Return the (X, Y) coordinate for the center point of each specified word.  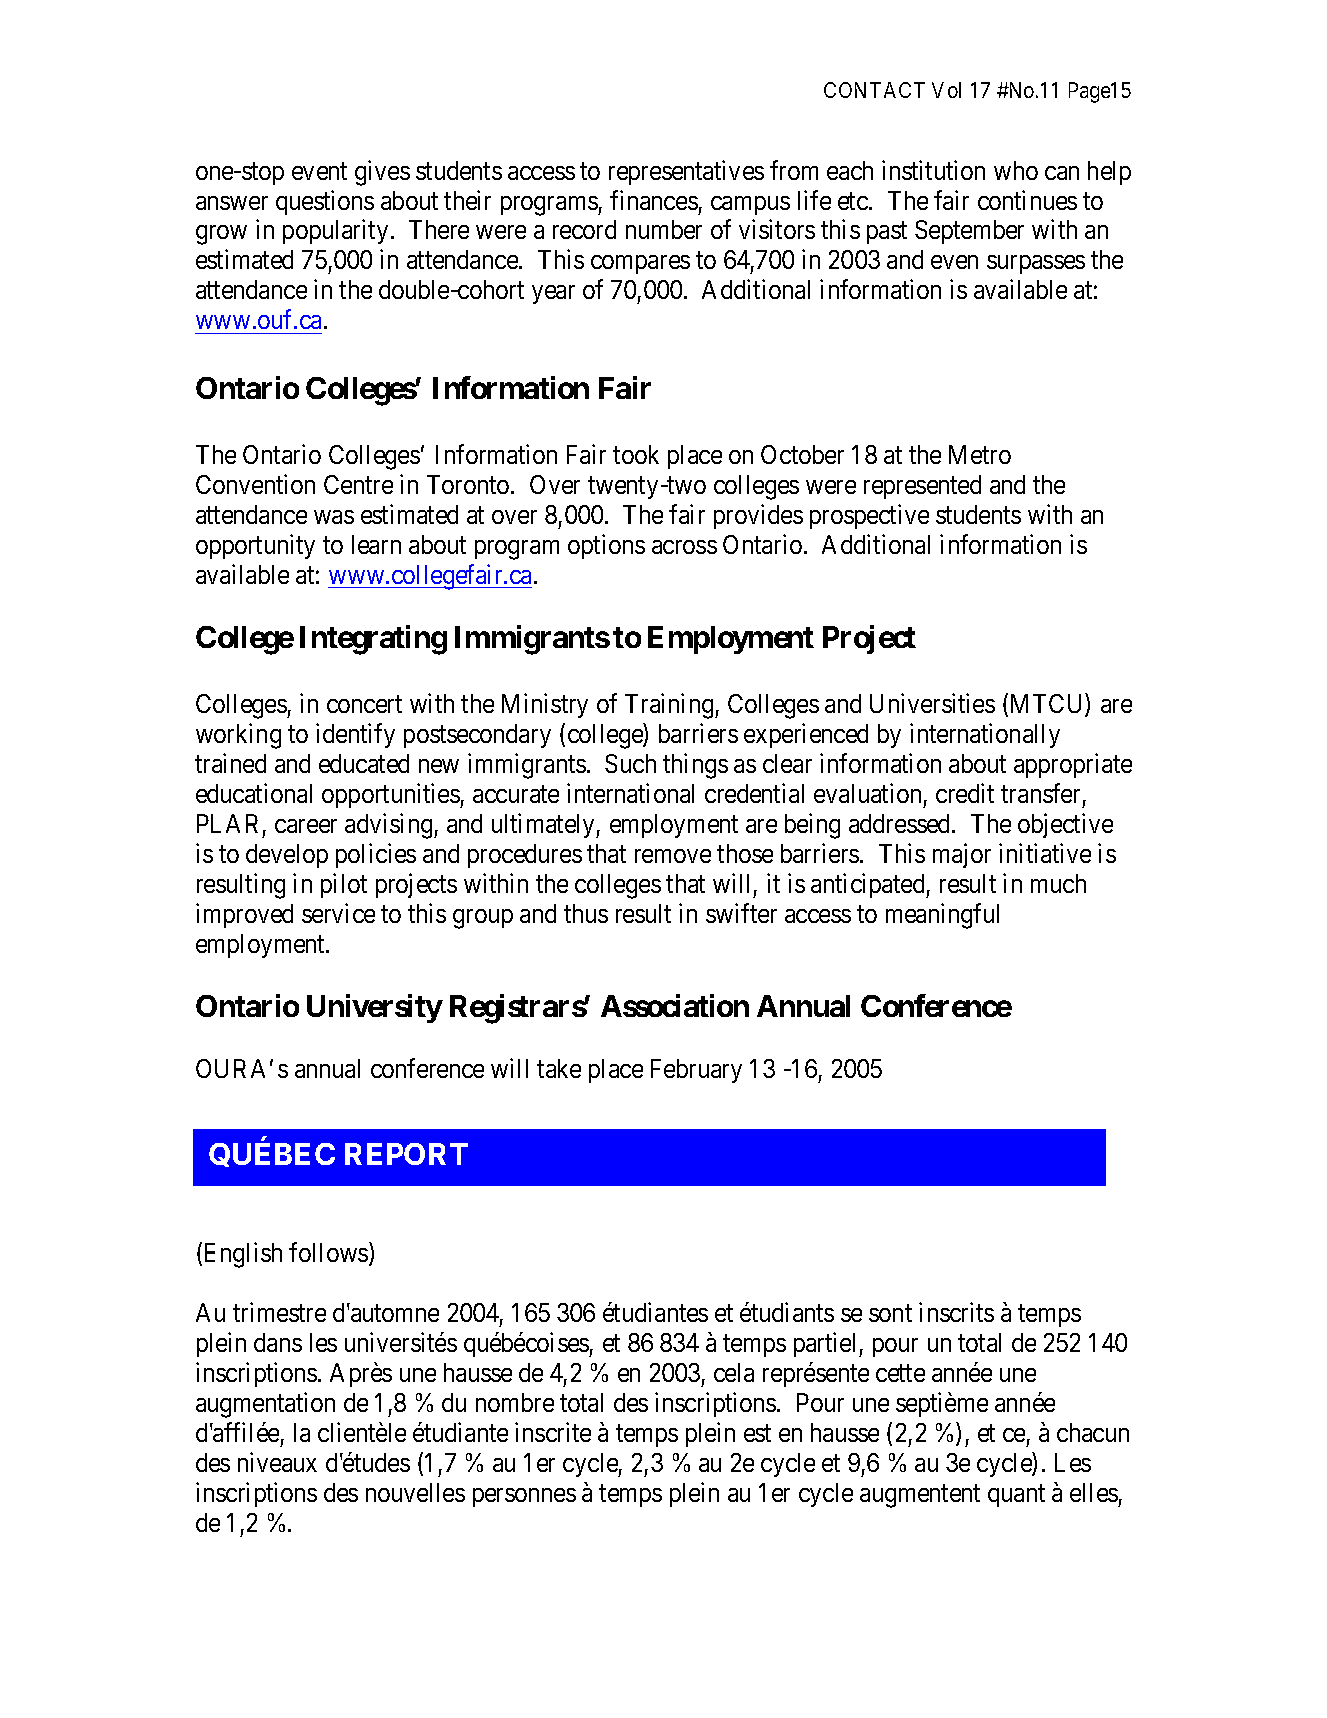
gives (382, 173)
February (696, 1071)
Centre (358, 484)
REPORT (406, 1154)
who (1016, 170)
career (306, 826)
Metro (980, 454)
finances (654, 200)
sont (890, 1313)
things (695, 766)
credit (965, 793)
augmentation (265, 1405)
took (636, 454)
